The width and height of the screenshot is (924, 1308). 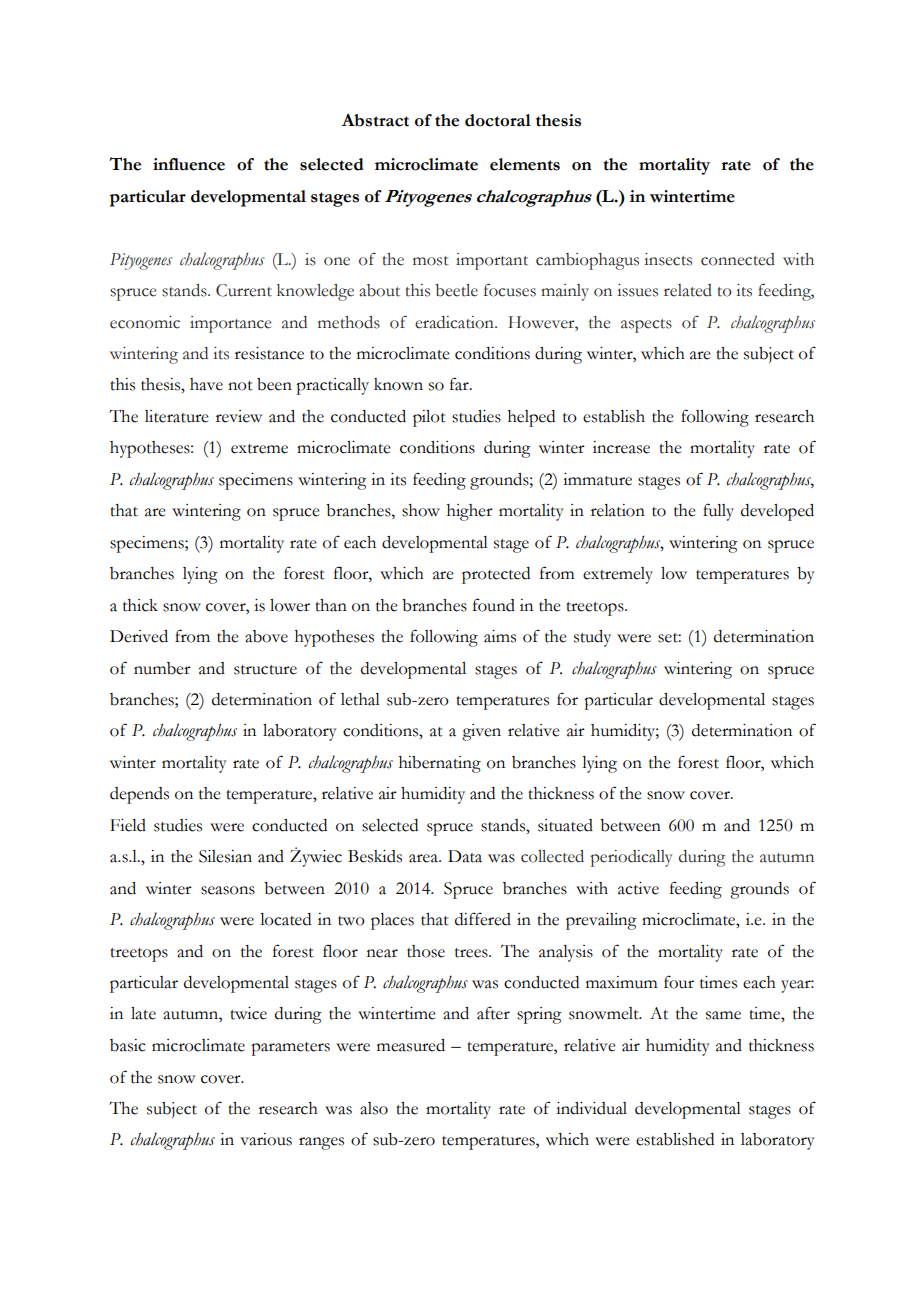 What do you see at coordinates (631, 858) in the screenshot?
I see `periodically` at bounding box center [631, 858].
